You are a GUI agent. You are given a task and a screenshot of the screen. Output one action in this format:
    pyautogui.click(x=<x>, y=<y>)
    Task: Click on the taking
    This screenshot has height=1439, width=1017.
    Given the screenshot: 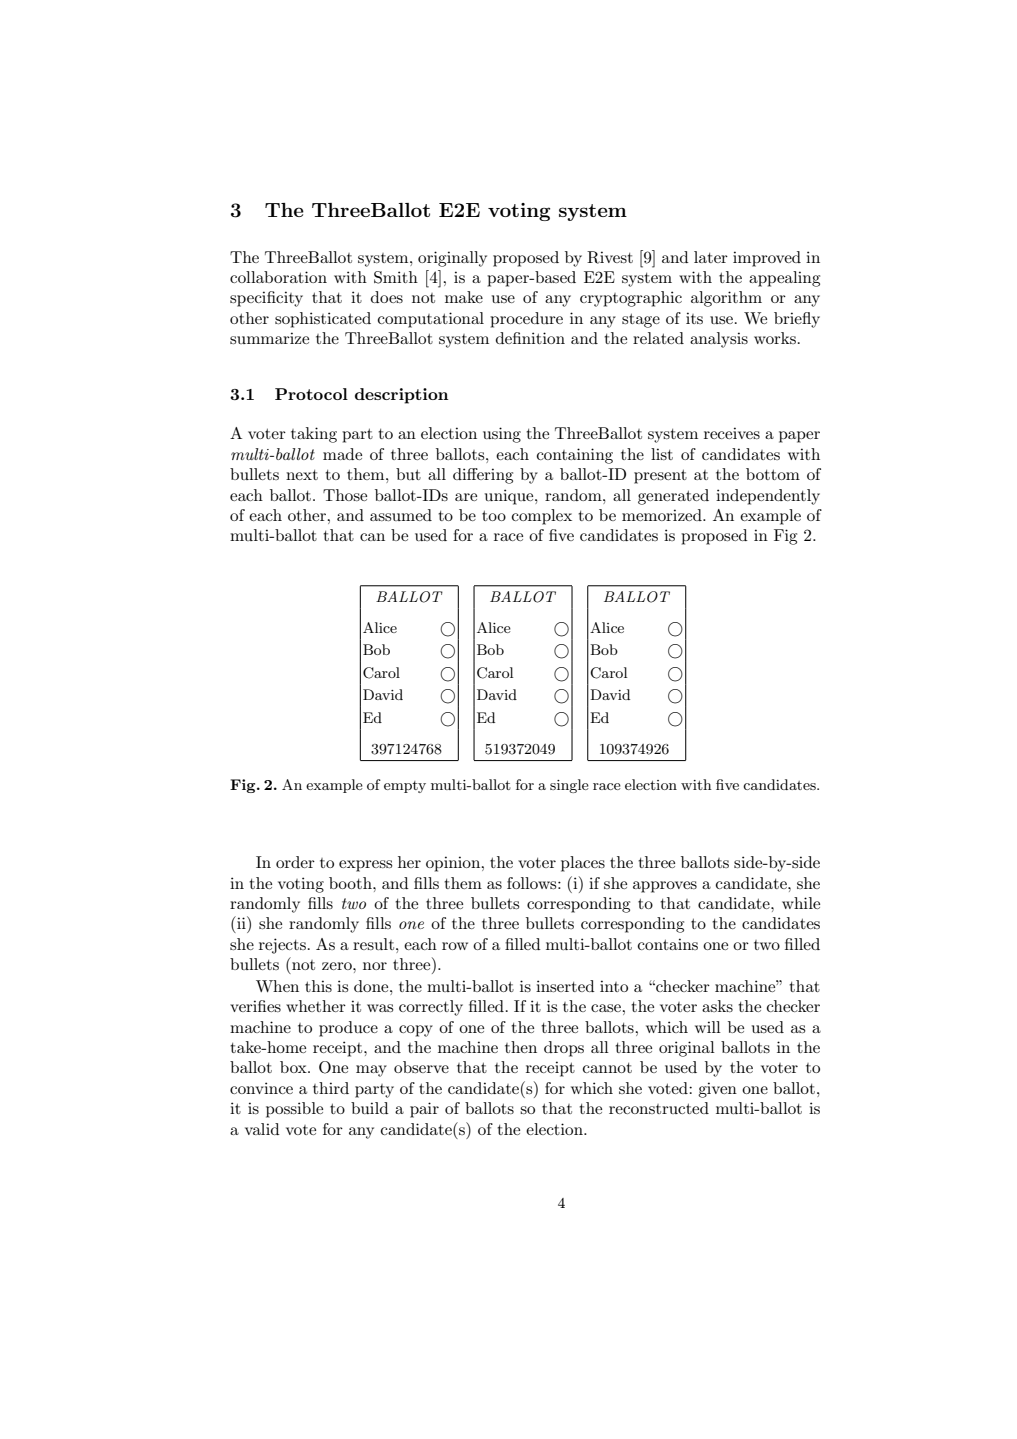 What is the action you would take?
    pyautogui.click(x=314, y=435)
